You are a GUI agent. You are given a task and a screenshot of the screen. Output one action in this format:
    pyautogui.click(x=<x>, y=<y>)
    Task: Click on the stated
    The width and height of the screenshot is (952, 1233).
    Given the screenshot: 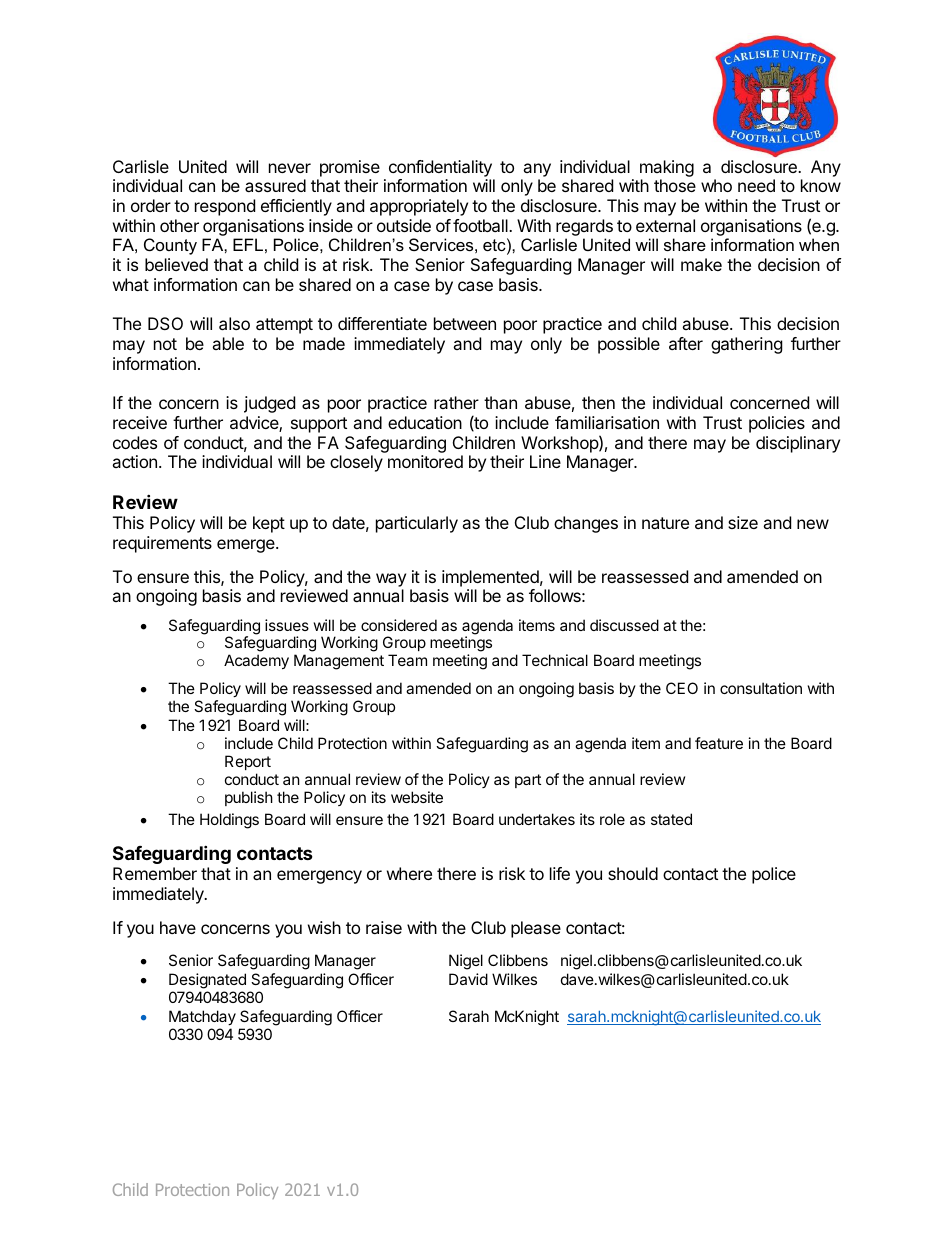 What is the action you would take?
    pyautogui.click(x=671, y=819)
